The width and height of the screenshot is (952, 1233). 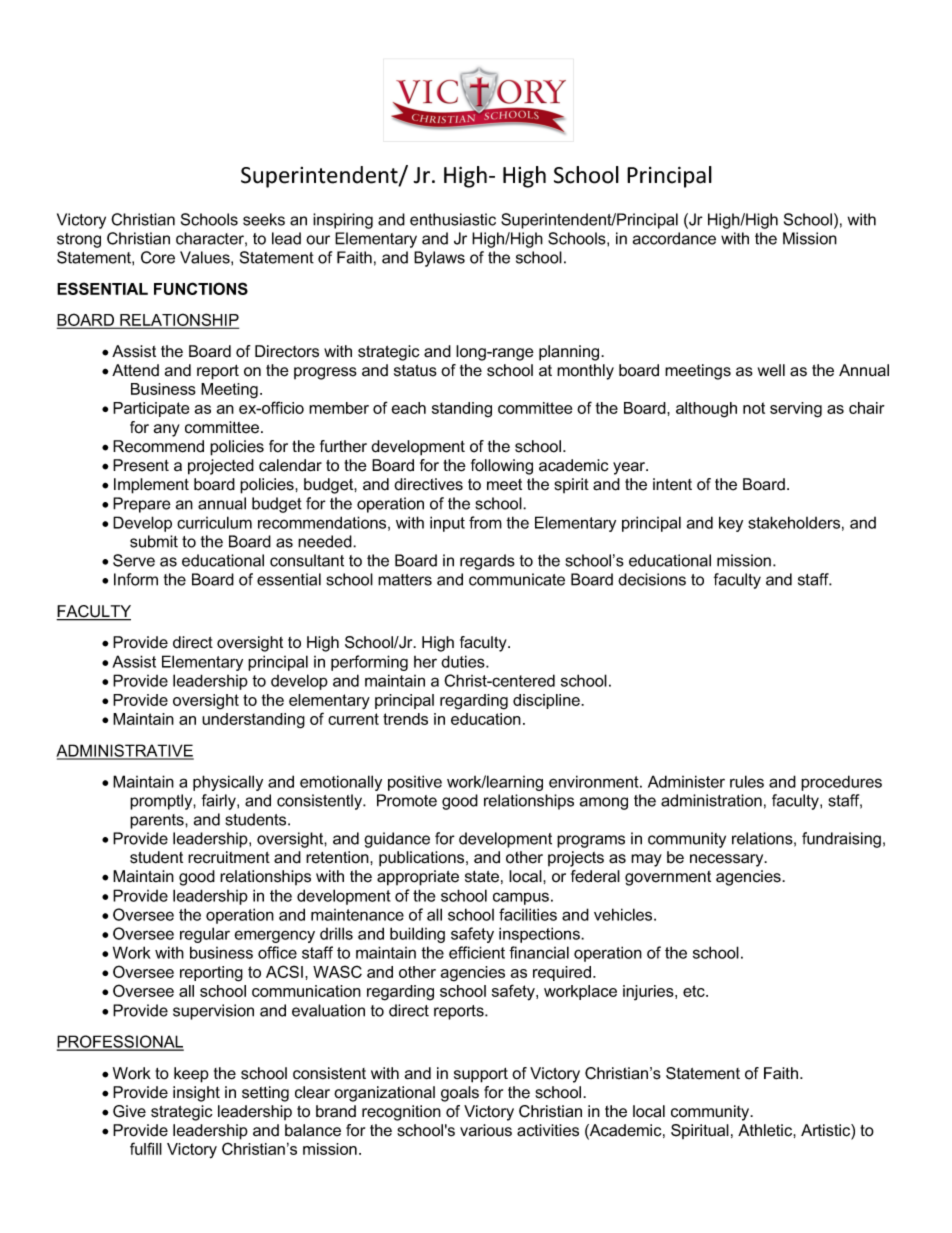 What do you see at coordinates (129, 1111) in the screenshot?
I see `Give` at bounding box center [129, 1111].
